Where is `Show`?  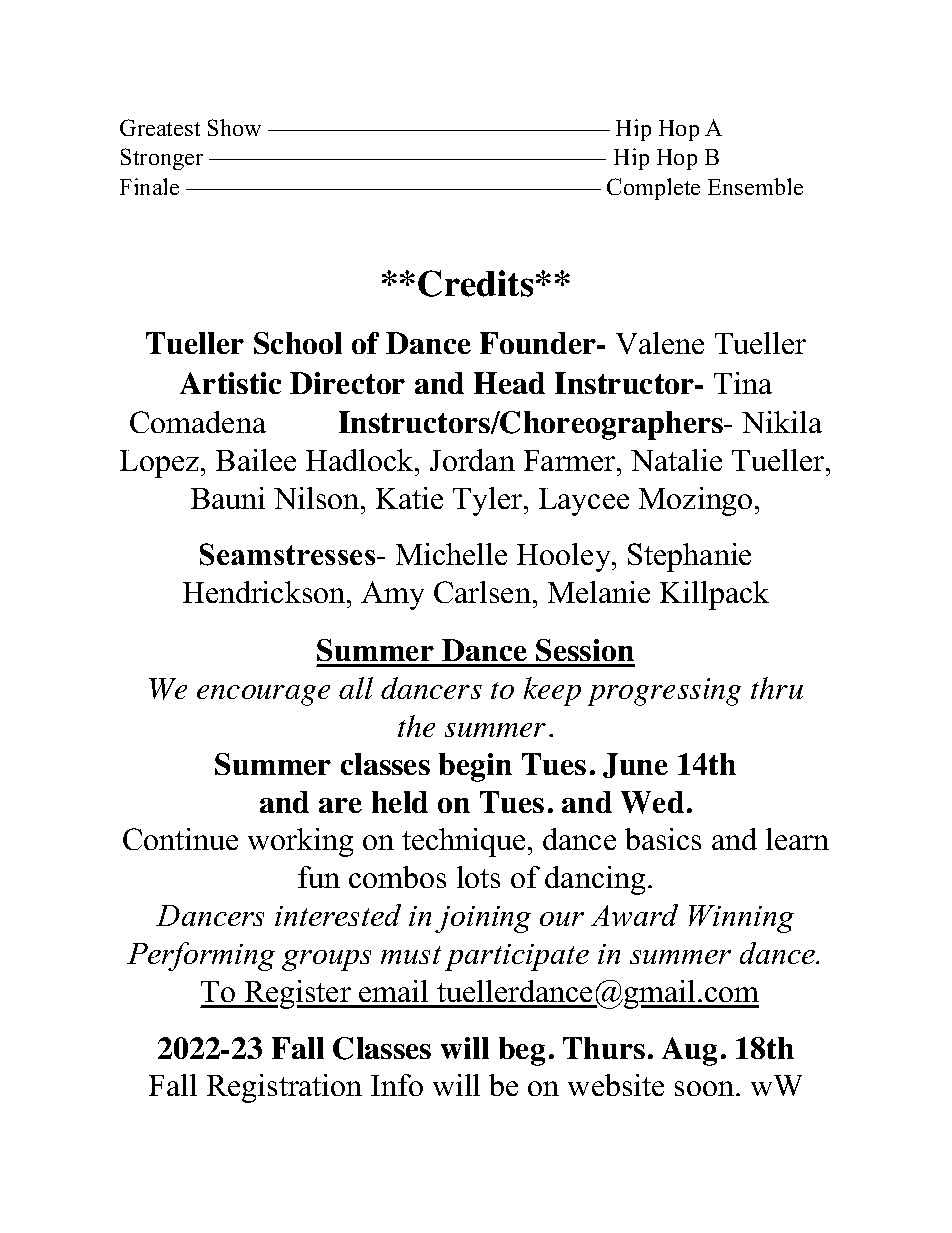
Show is located at coordinates (234, 127).
